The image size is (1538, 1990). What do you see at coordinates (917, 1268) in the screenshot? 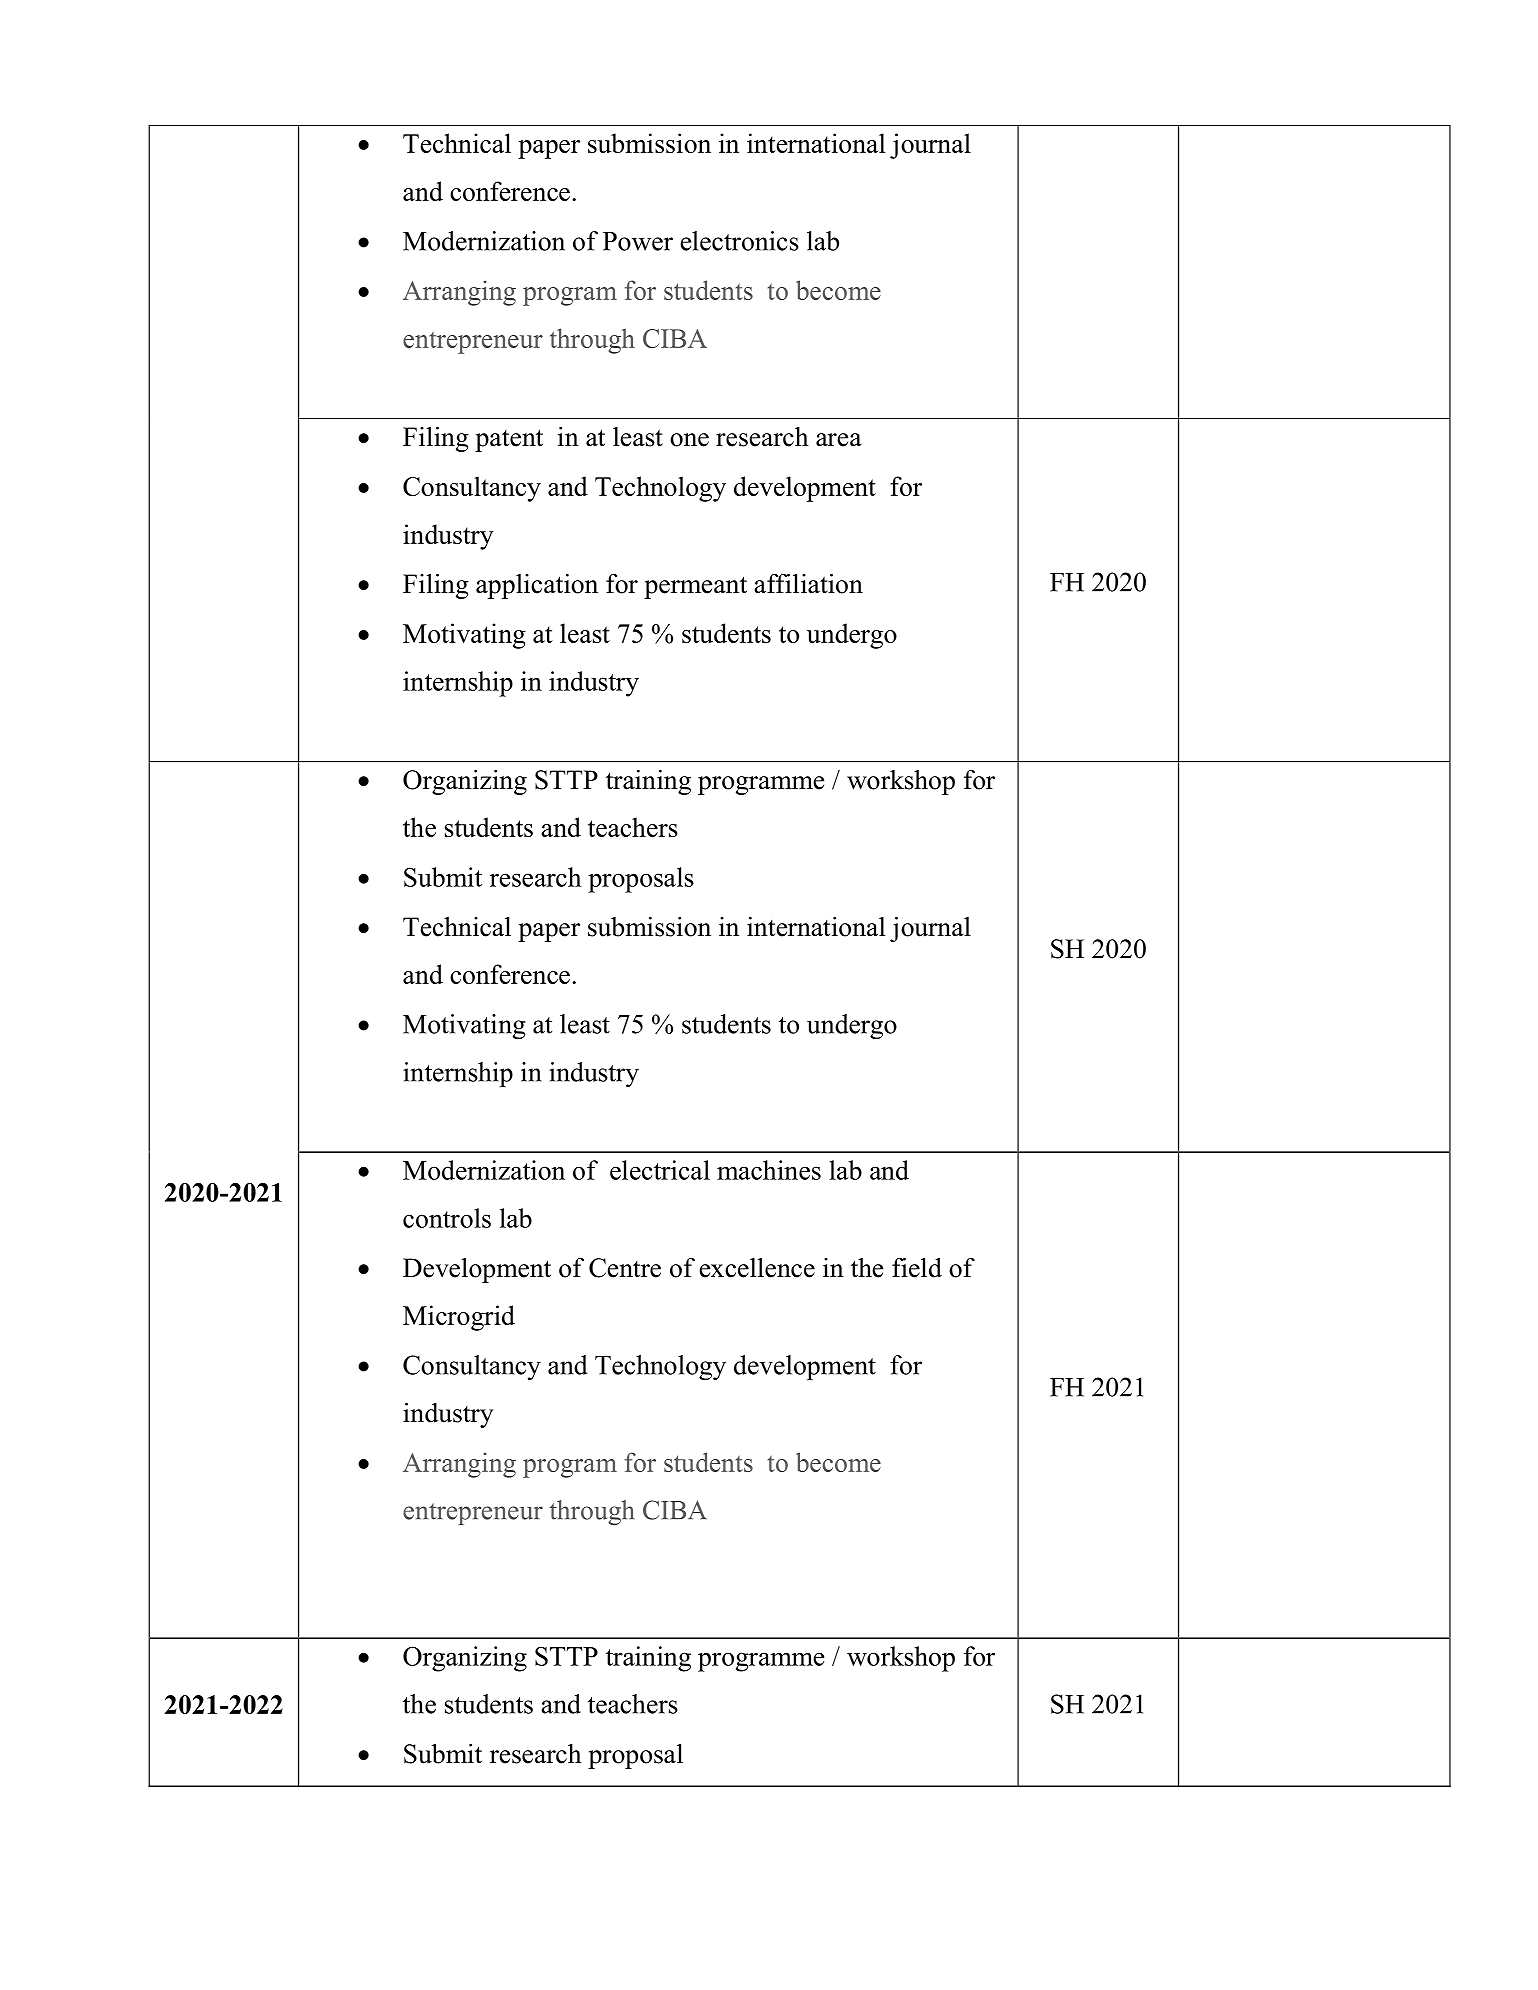
I see `field` at bounding box center [917, 1268].
